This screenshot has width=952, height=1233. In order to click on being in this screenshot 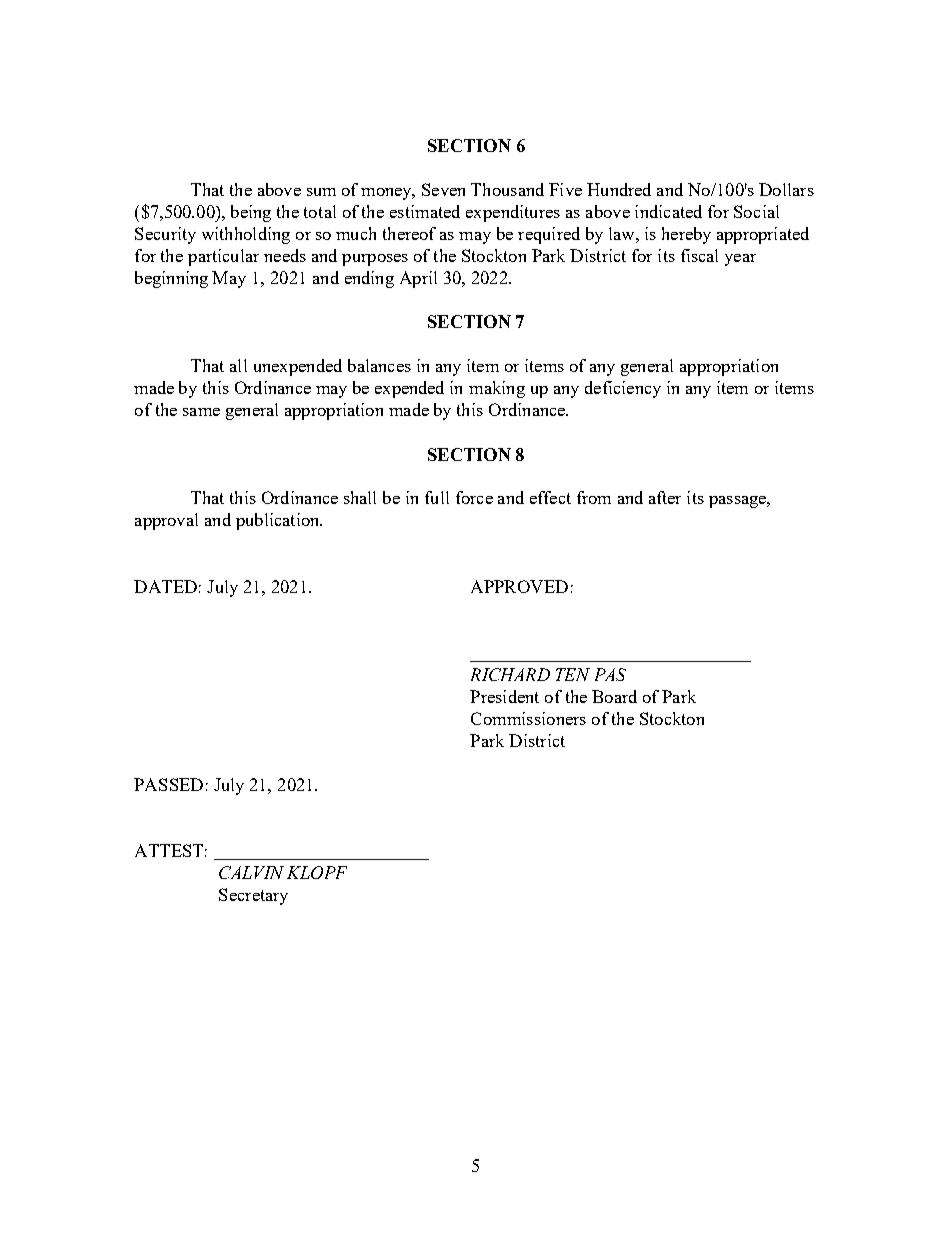, I will do `click(251, 213)`.
